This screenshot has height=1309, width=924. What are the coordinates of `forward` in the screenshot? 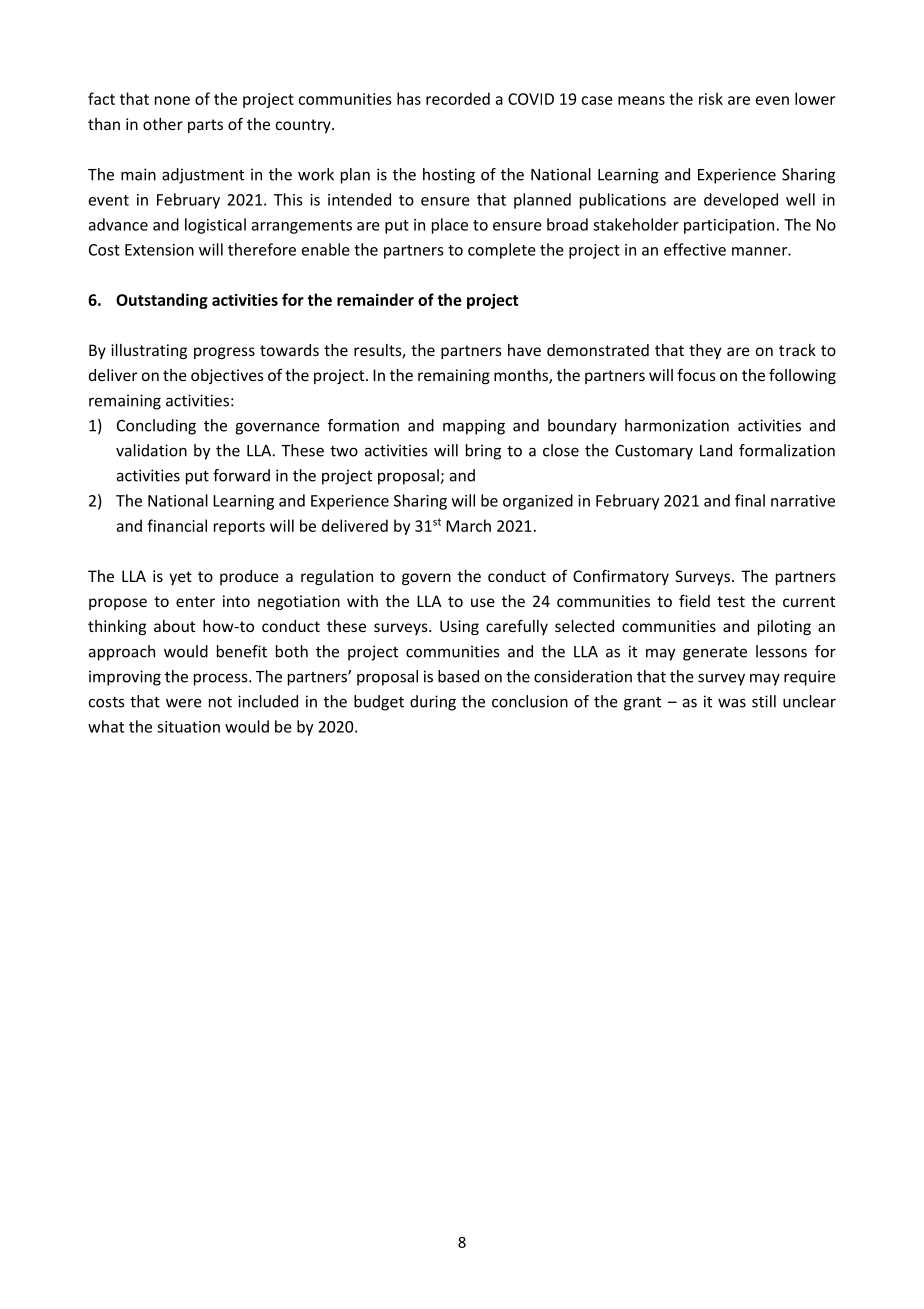 It's located at (241, 475).
